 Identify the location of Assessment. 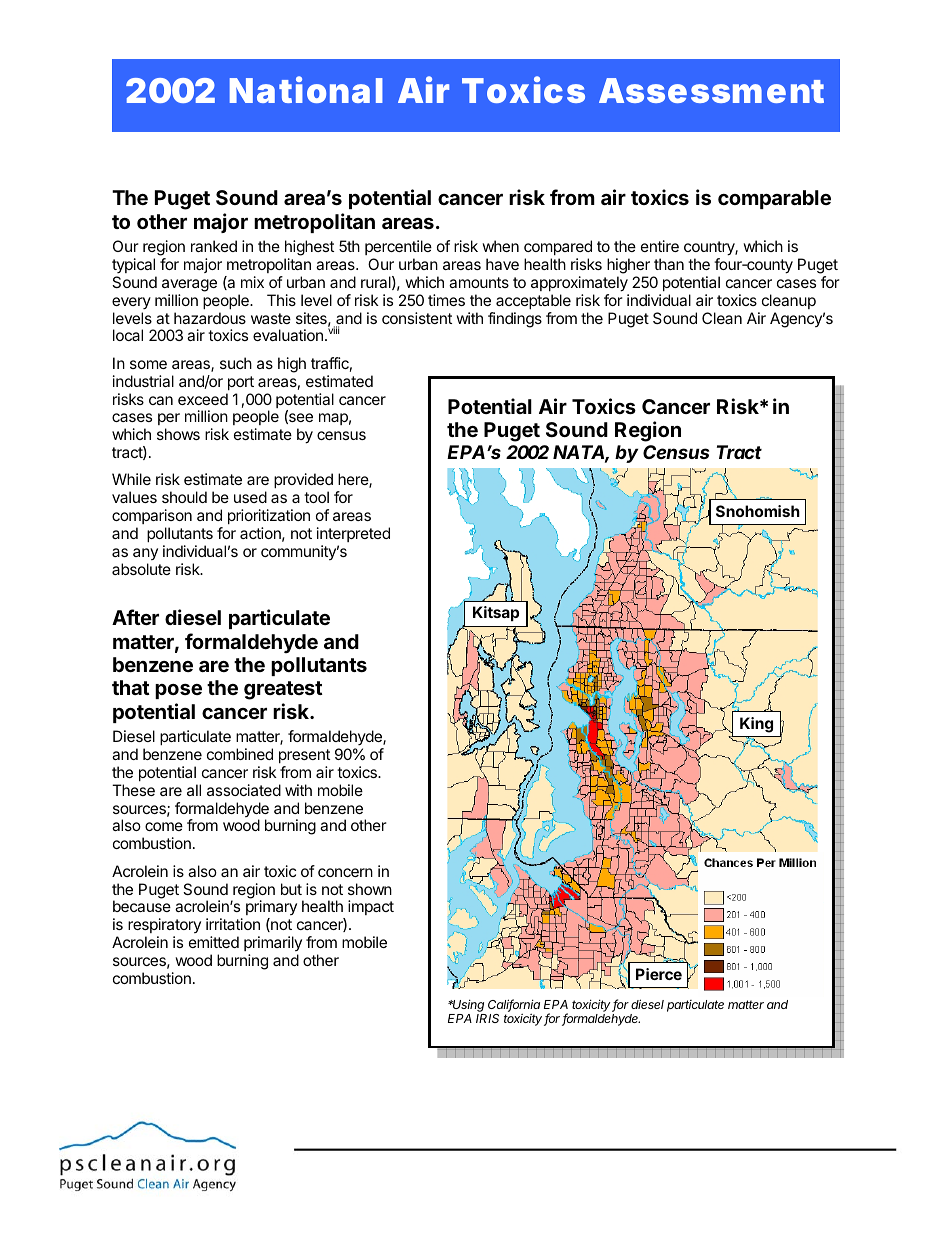
(711, 90).
